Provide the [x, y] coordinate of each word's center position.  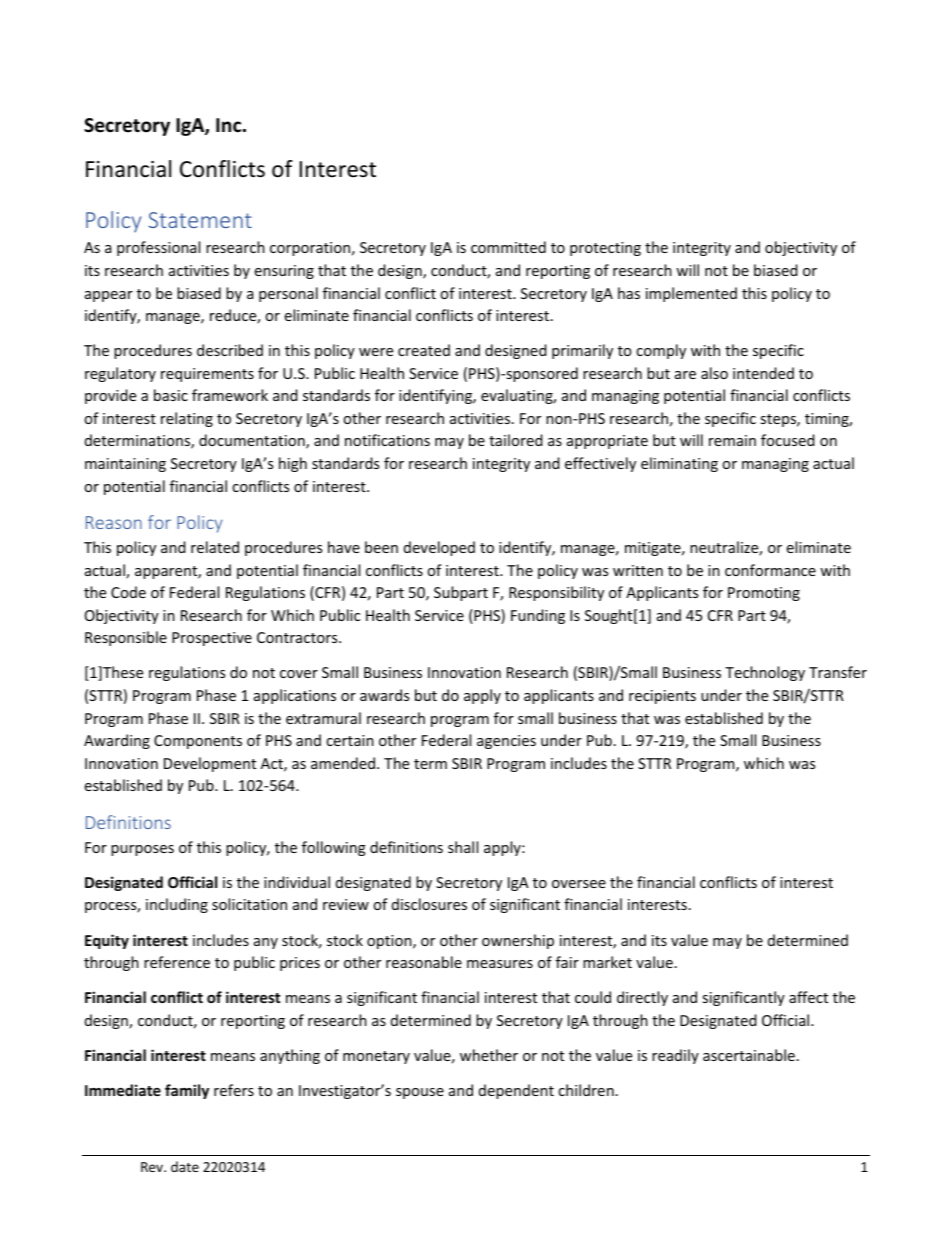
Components [198, 742]
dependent [516, 1091]
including [177, 905]
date [185, 1166]
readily [675, 1056]
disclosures [429, 904]
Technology [765, 673]
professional [158, 248]
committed [508, 247]
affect [808, 997]
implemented [691, 294]
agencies [506, 742]
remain [732, 440]
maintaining [125, 465]
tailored [516, 440]
